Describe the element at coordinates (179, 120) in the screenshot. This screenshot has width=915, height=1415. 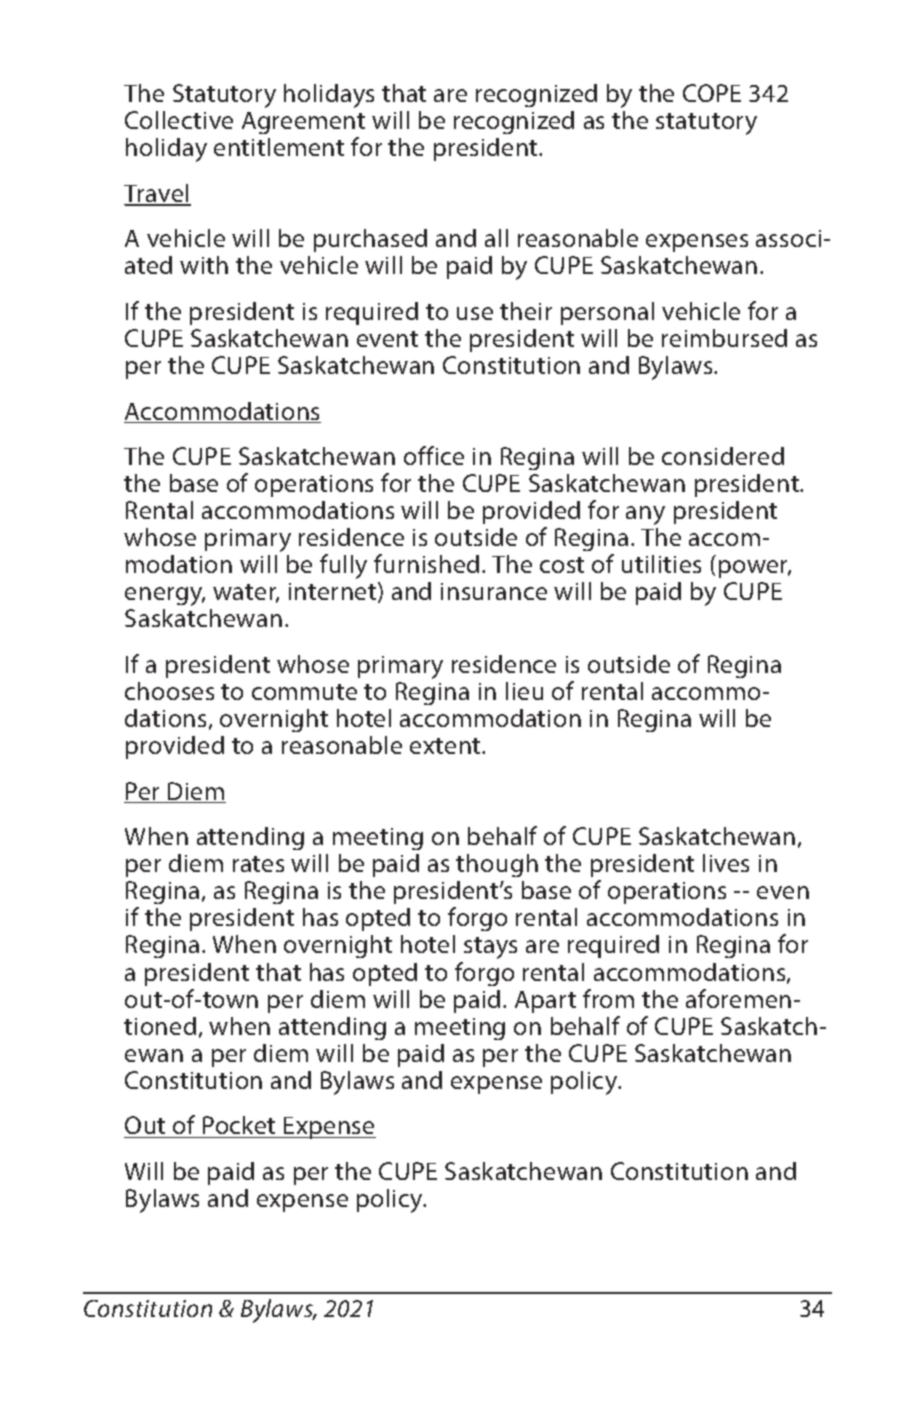
I see `Collective` at that location.
